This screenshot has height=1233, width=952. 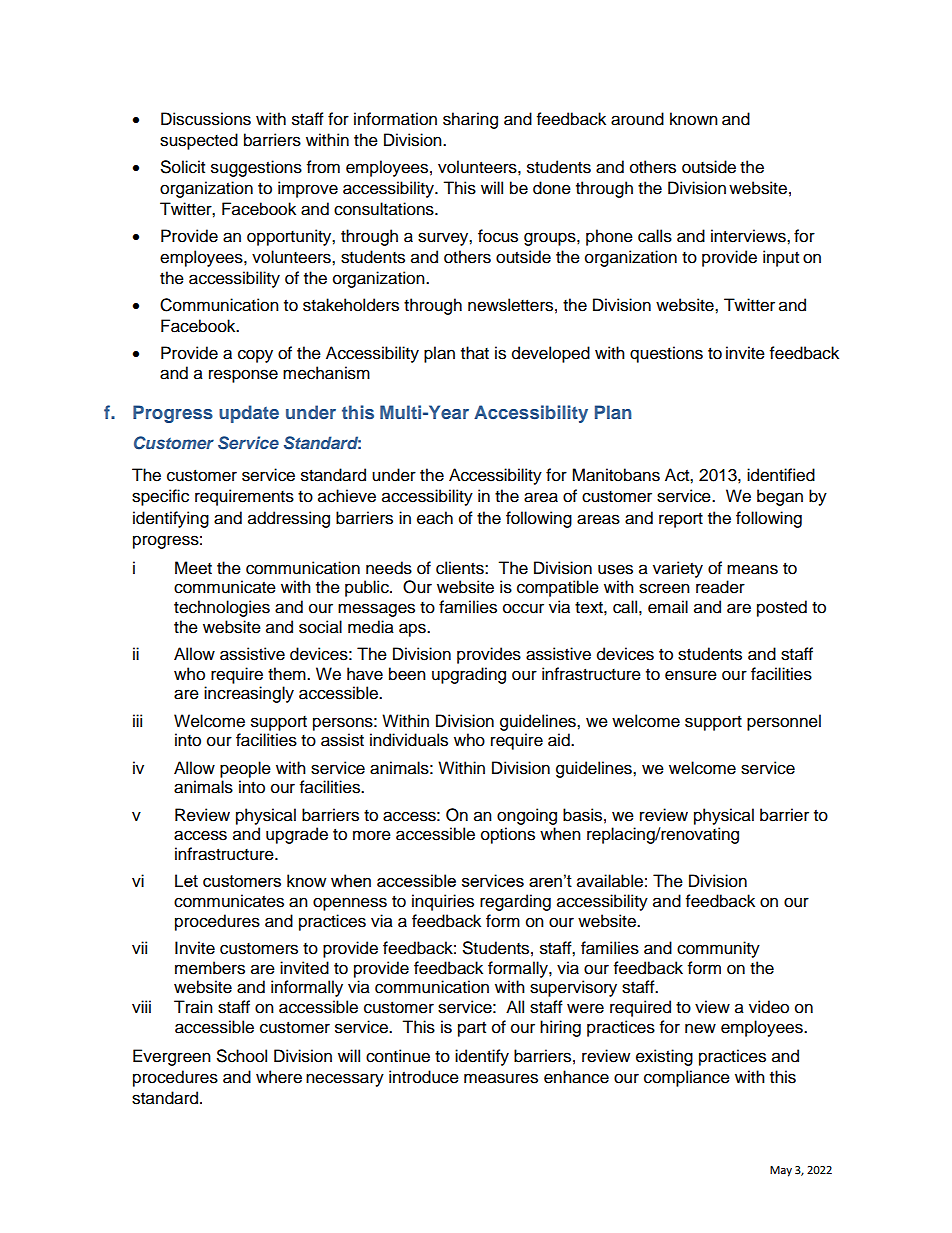 I want to click on specific, so click(x=160, y=497).
